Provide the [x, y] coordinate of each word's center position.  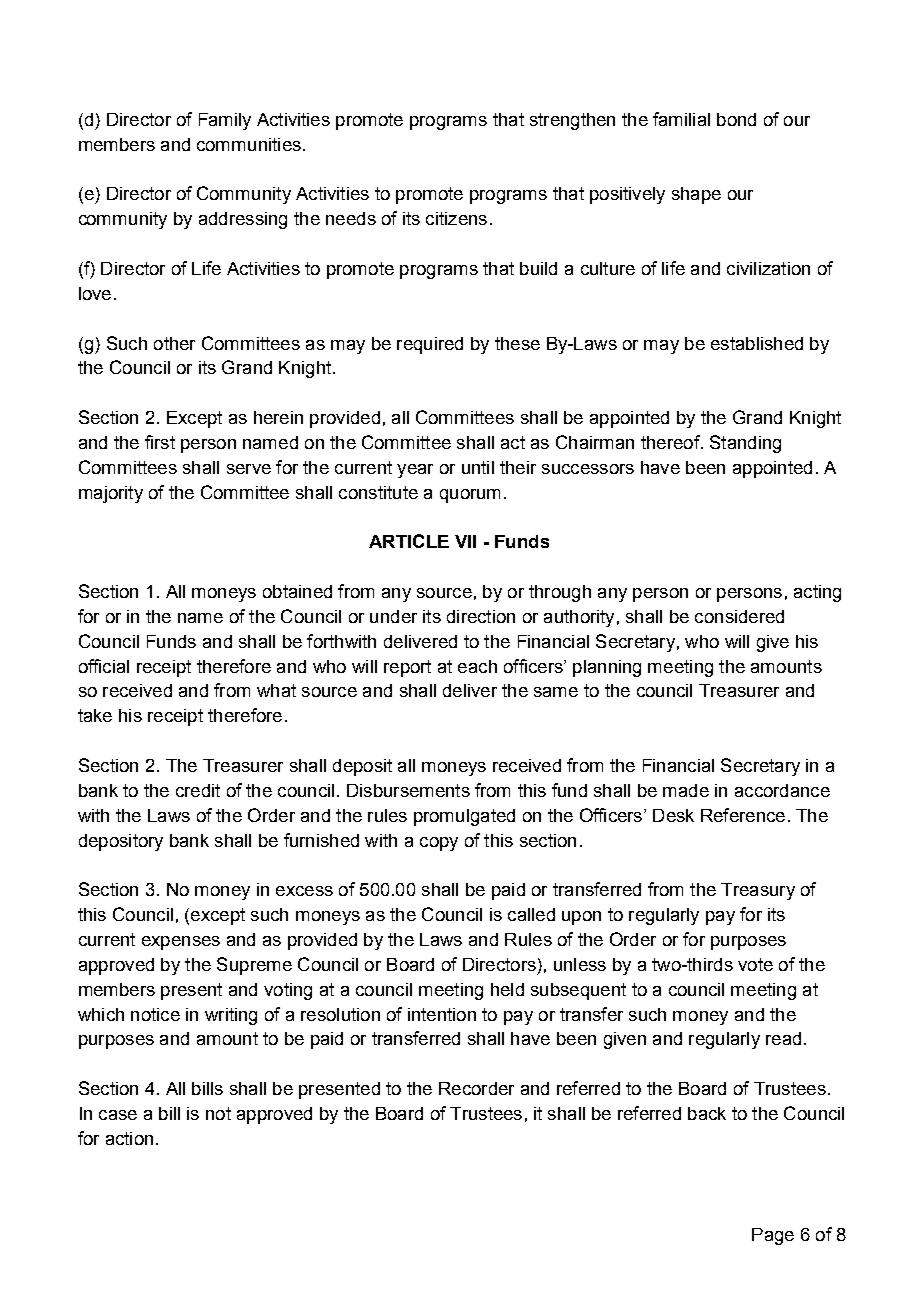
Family [225, 121]
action [129, 1138]
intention [442, 1014]
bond [736, 119]
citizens [456, 218]
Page [773, 1236]
